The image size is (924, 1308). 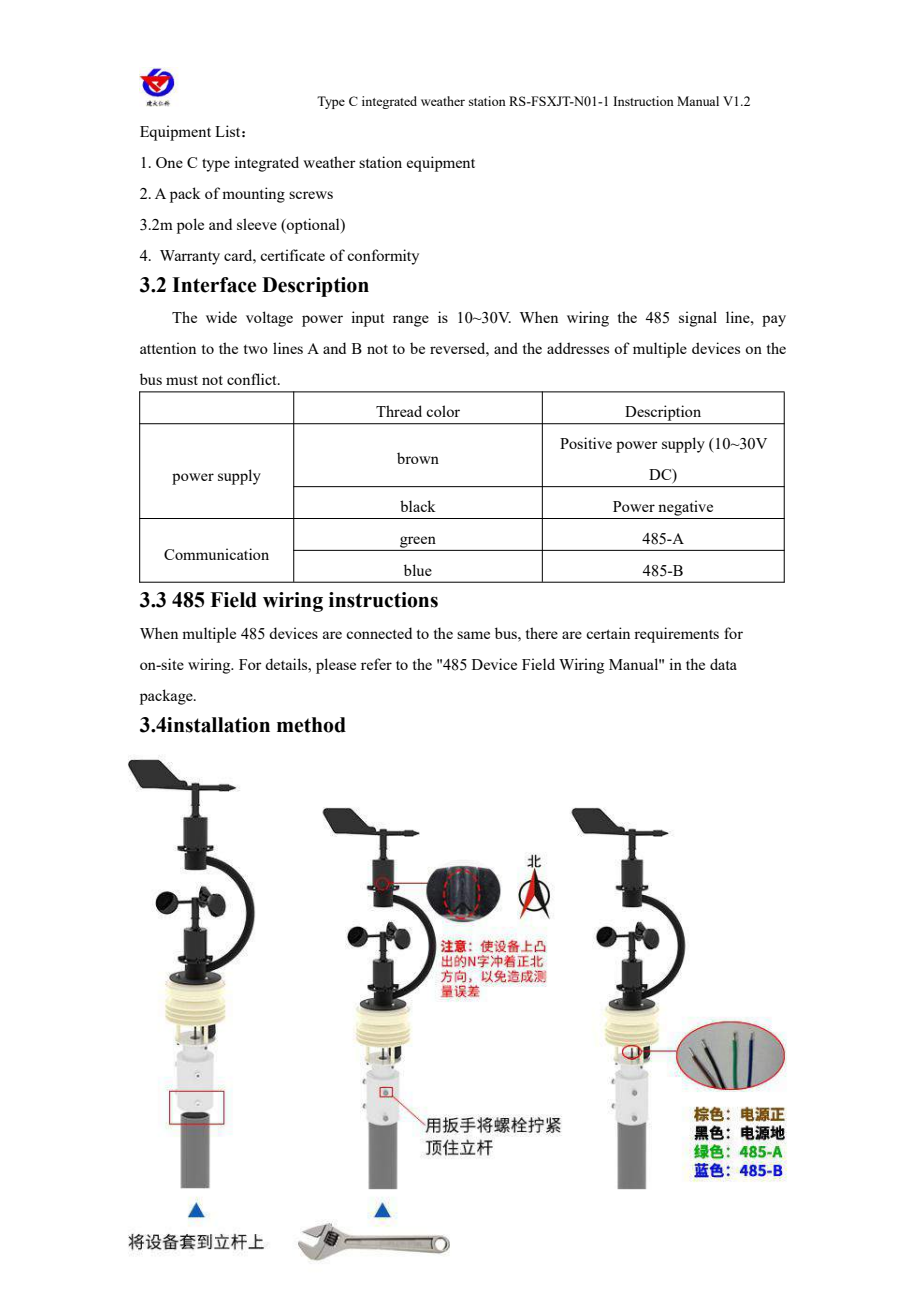 What do you see at coordinates (311, 195) in the document?
I see `screws` at bounding box center [311, 195].
